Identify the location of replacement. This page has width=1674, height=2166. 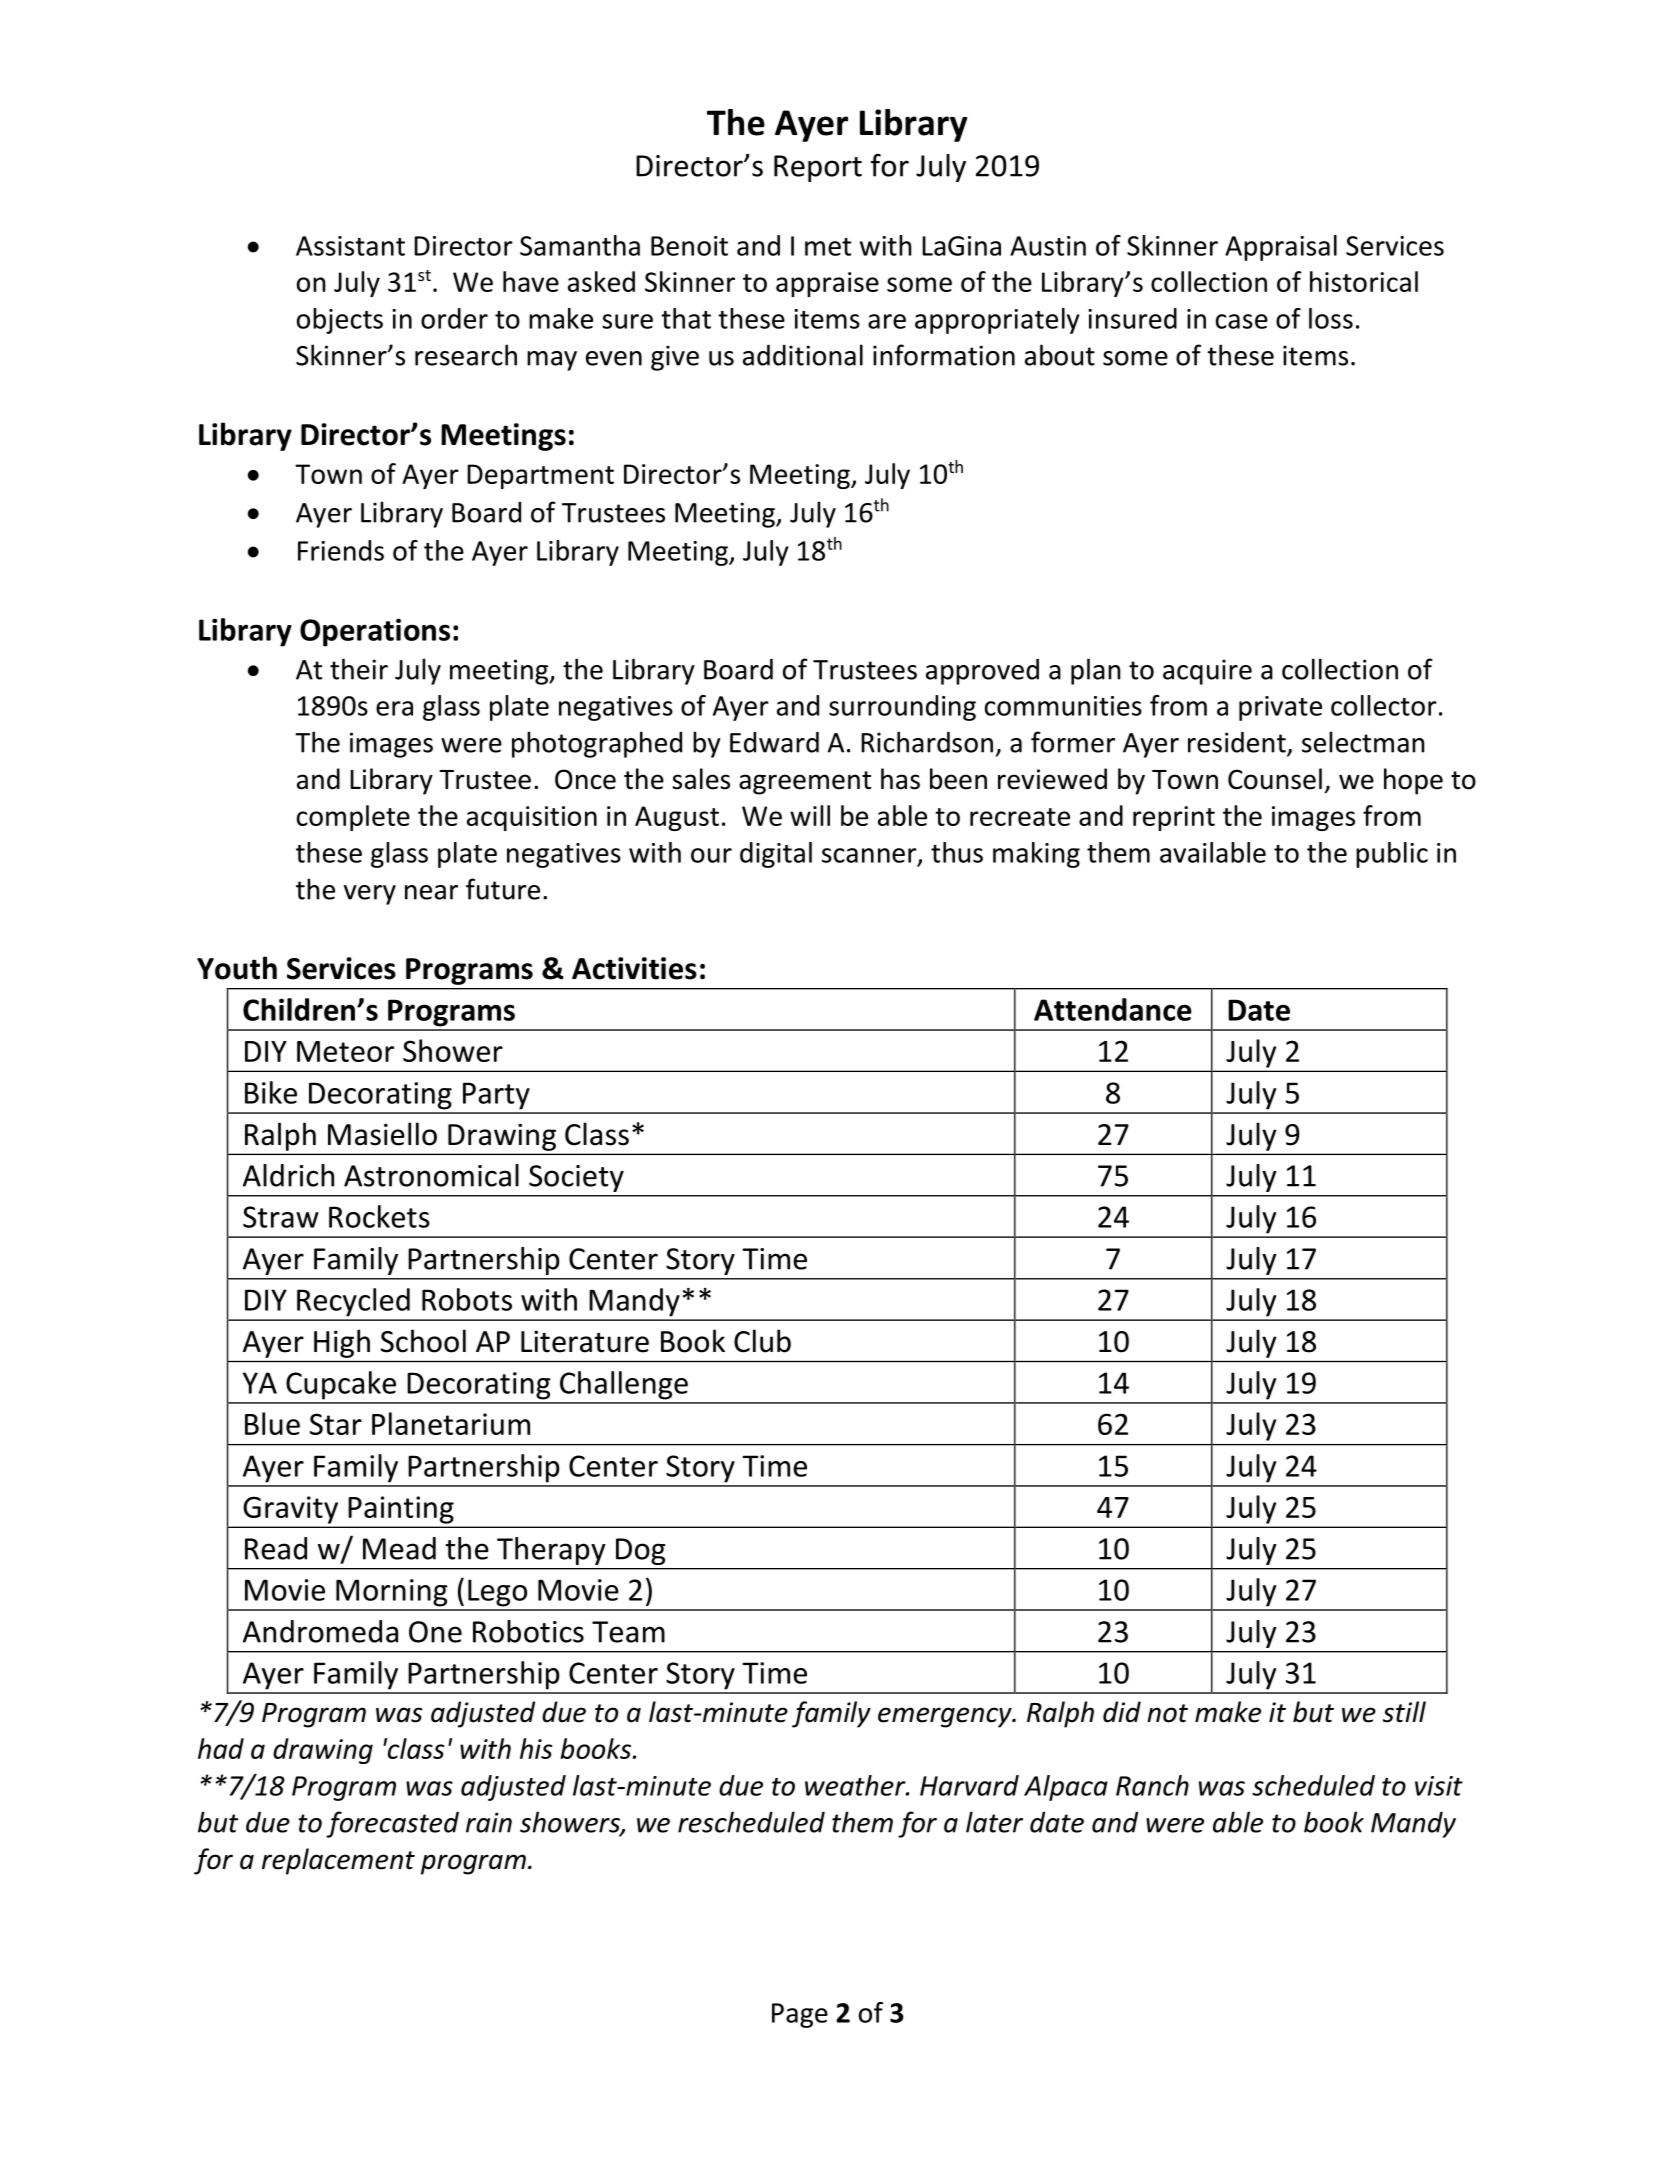
(338, 1861).
